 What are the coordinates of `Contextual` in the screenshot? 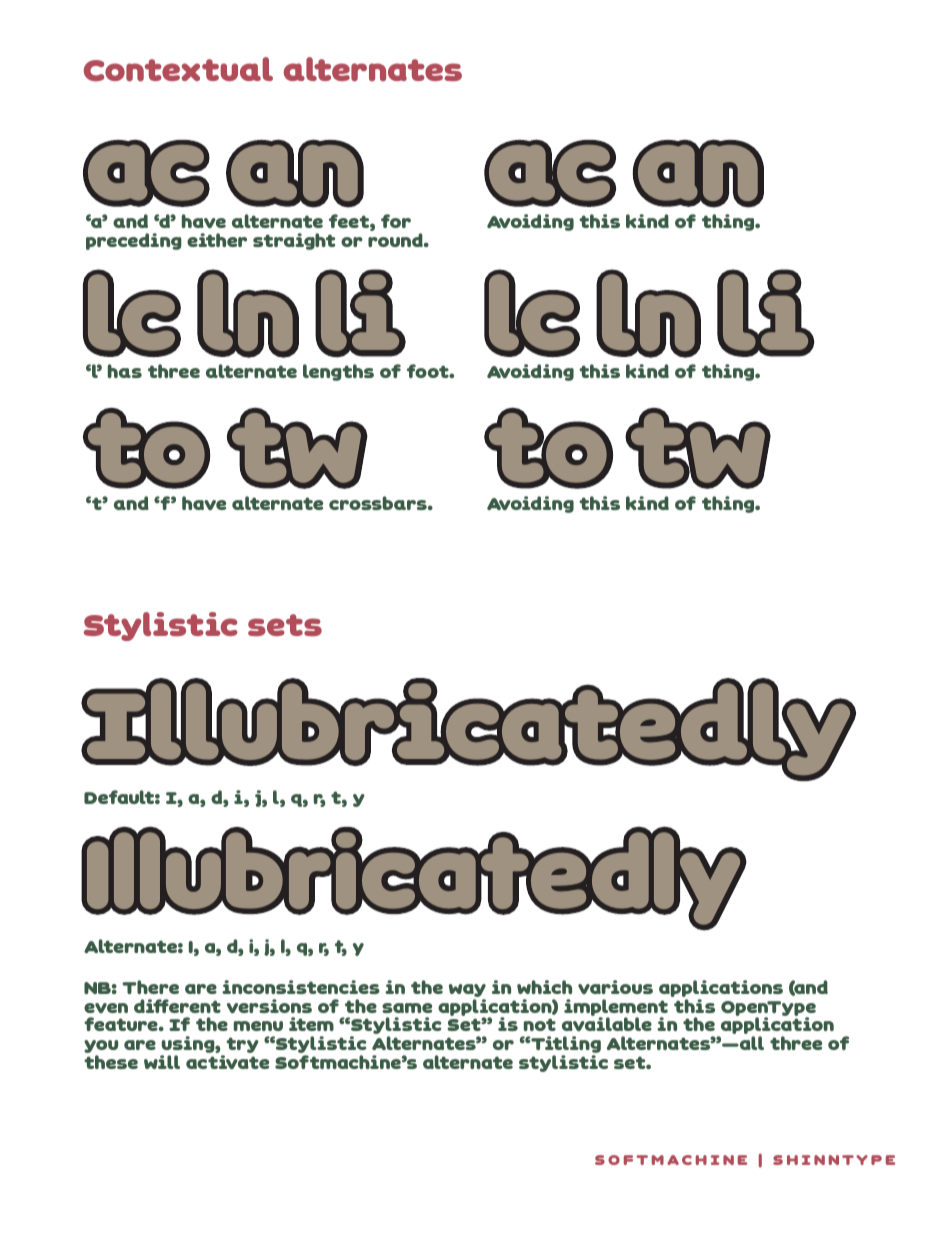 It's located at (178, 69).
